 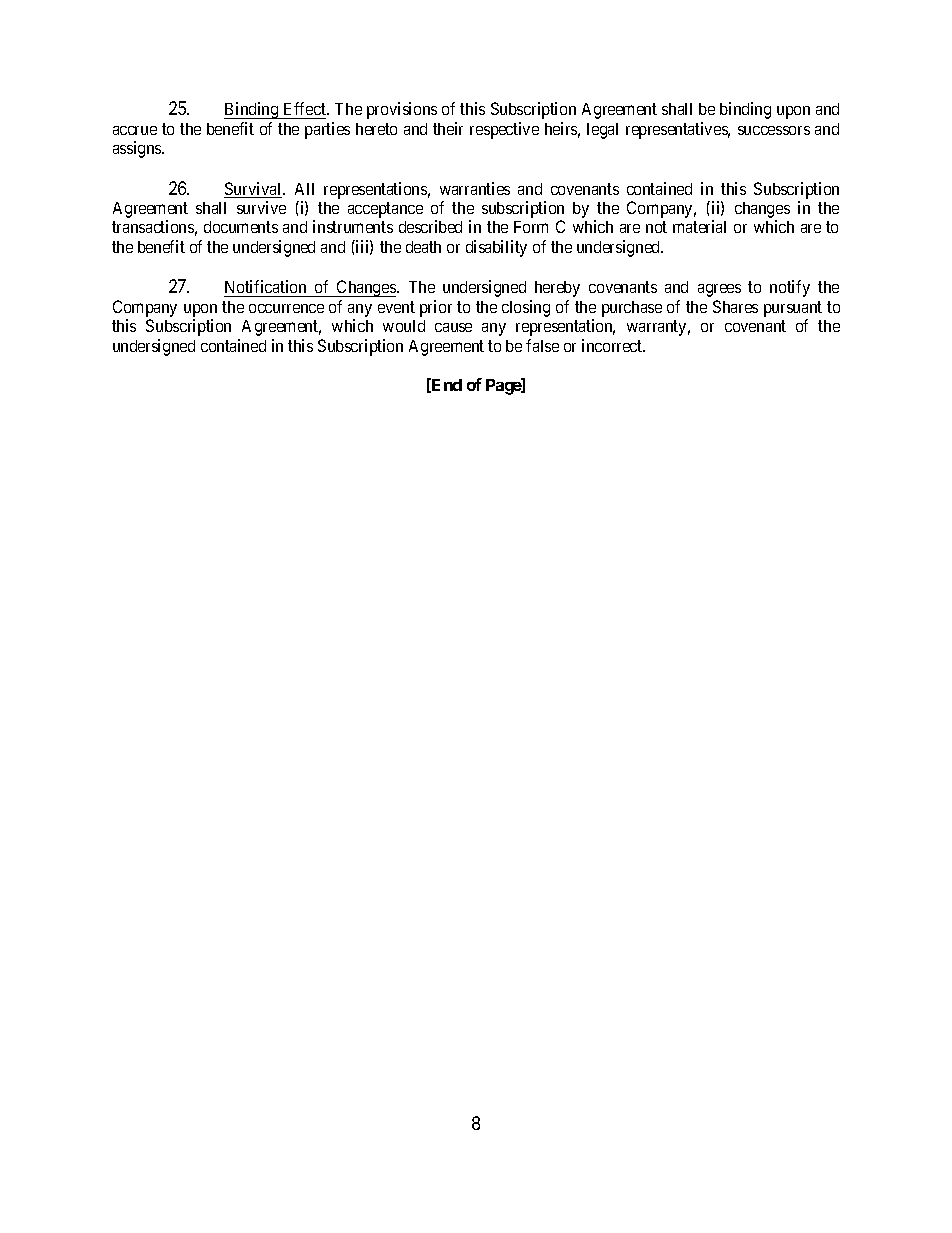 What do you see at coordinates (254, 190) in the screenshot?
I see `Survival` at bounding box center [254, 190].
